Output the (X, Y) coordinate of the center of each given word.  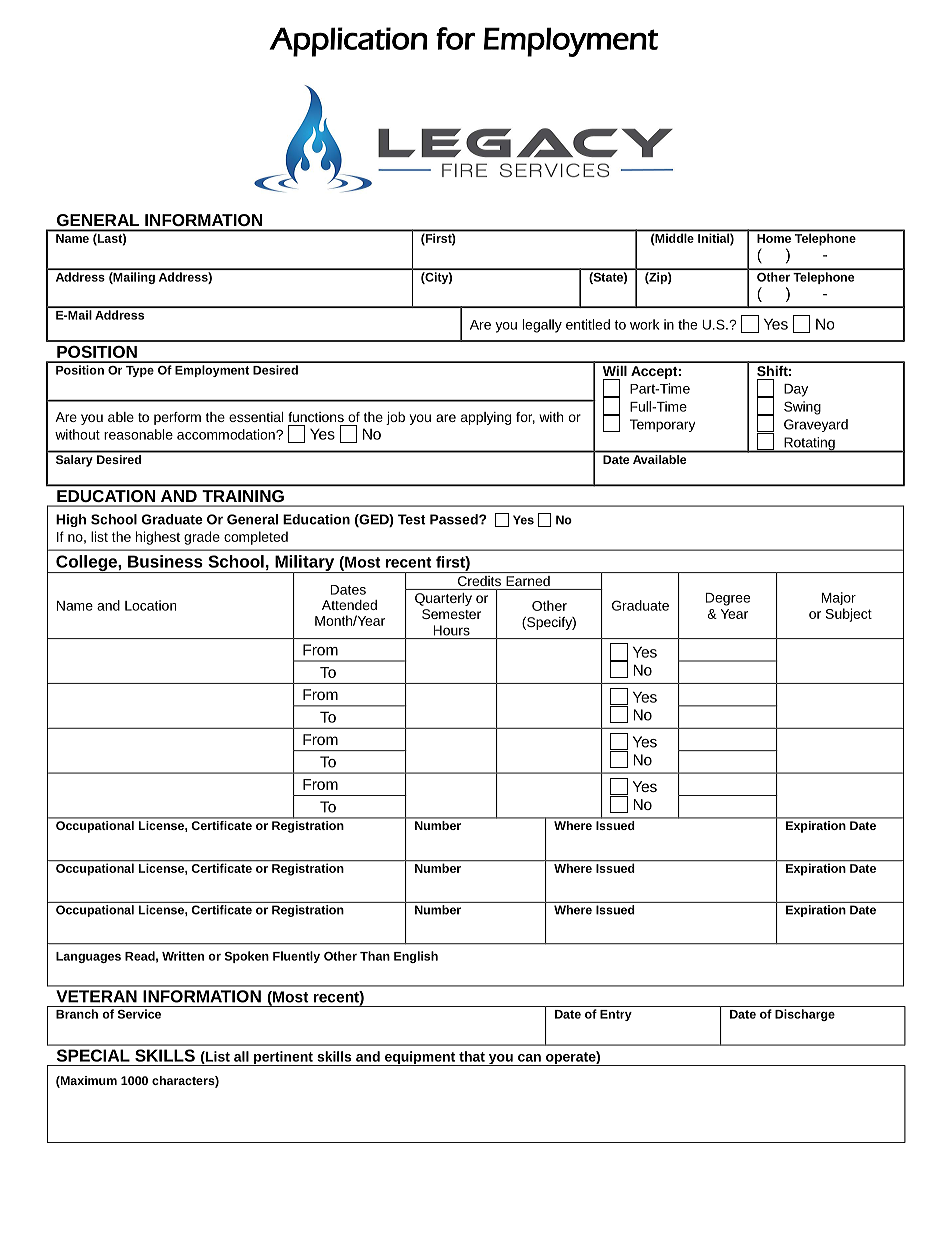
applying (486, 418)
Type (140, 371)
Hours (452, 630)
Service (139, 1014)
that (472, 1056)
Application (348, 42)
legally (542, 326)
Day (796, 390)
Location (150, 605)
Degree (728, 599)
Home (774, 238)
